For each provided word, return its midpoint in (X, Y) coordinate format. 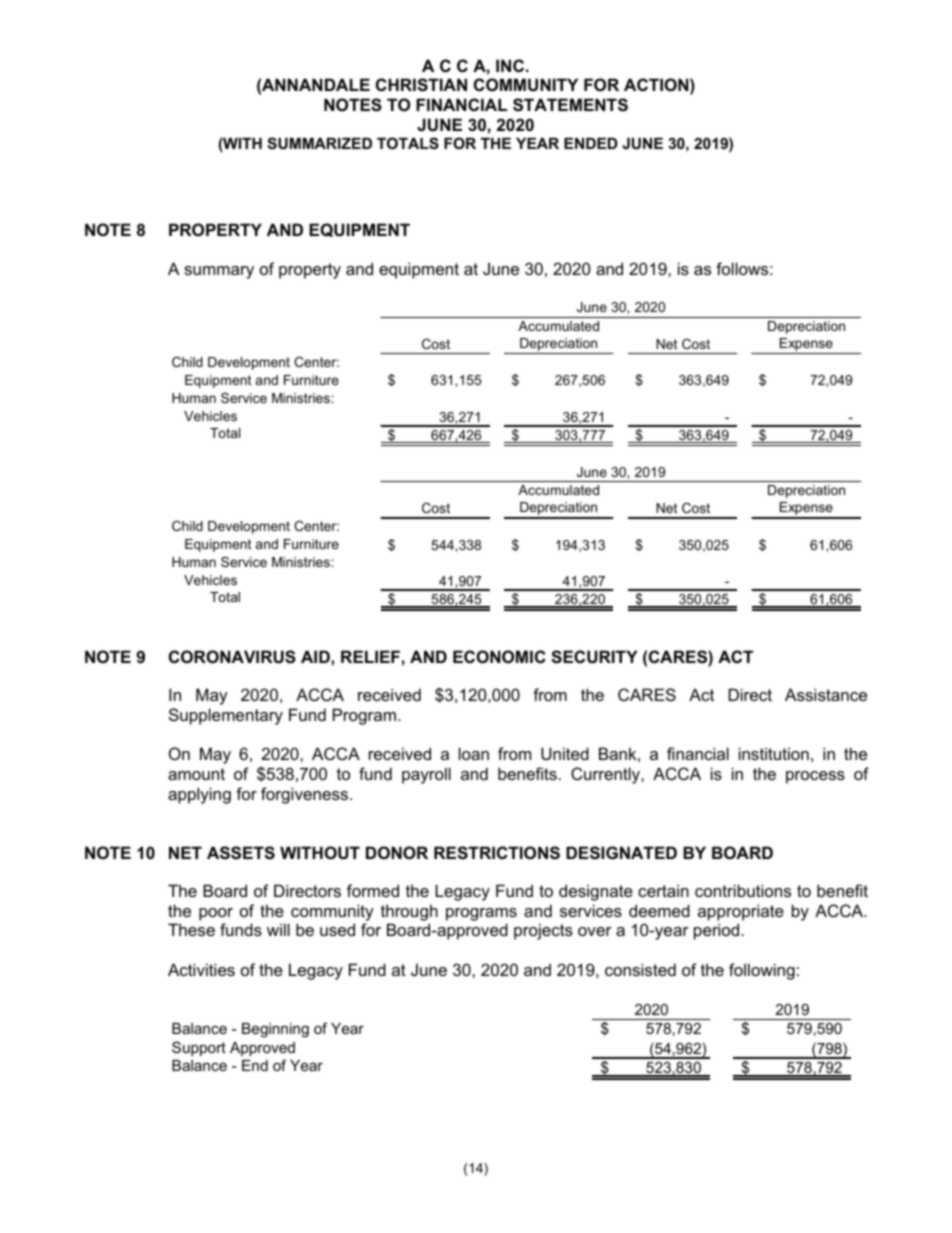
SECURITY (594, 657)
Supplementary (226, 716)
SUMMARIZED (319, 143)
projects (543, 931)
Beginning (275, 1030)
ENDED (591, 143)
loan (474, 753)
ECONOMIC (499, 656)
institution (774, 753)
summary (219, 272)
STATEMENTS (570, 105)
